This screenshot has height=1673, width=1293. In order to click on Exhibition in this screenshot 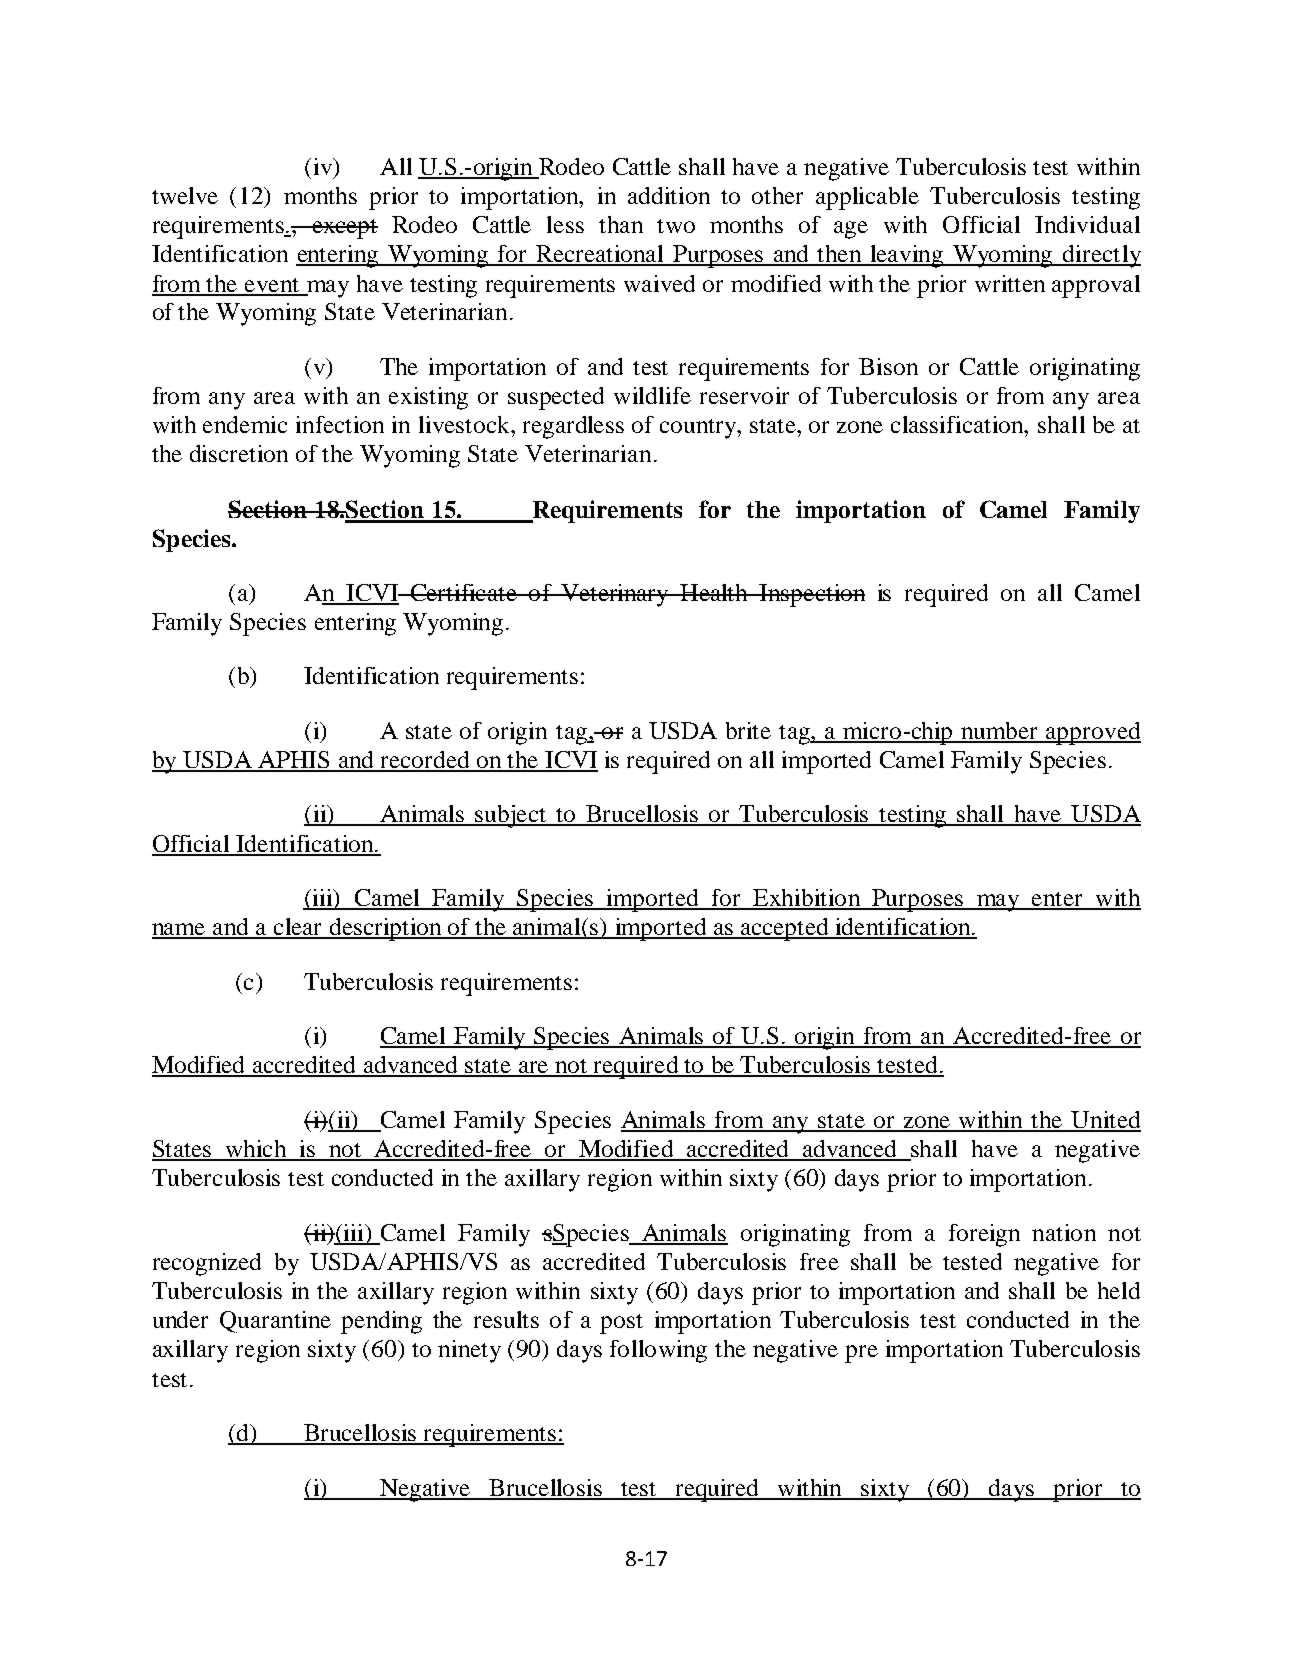, I will do `click(807, 899)`.
